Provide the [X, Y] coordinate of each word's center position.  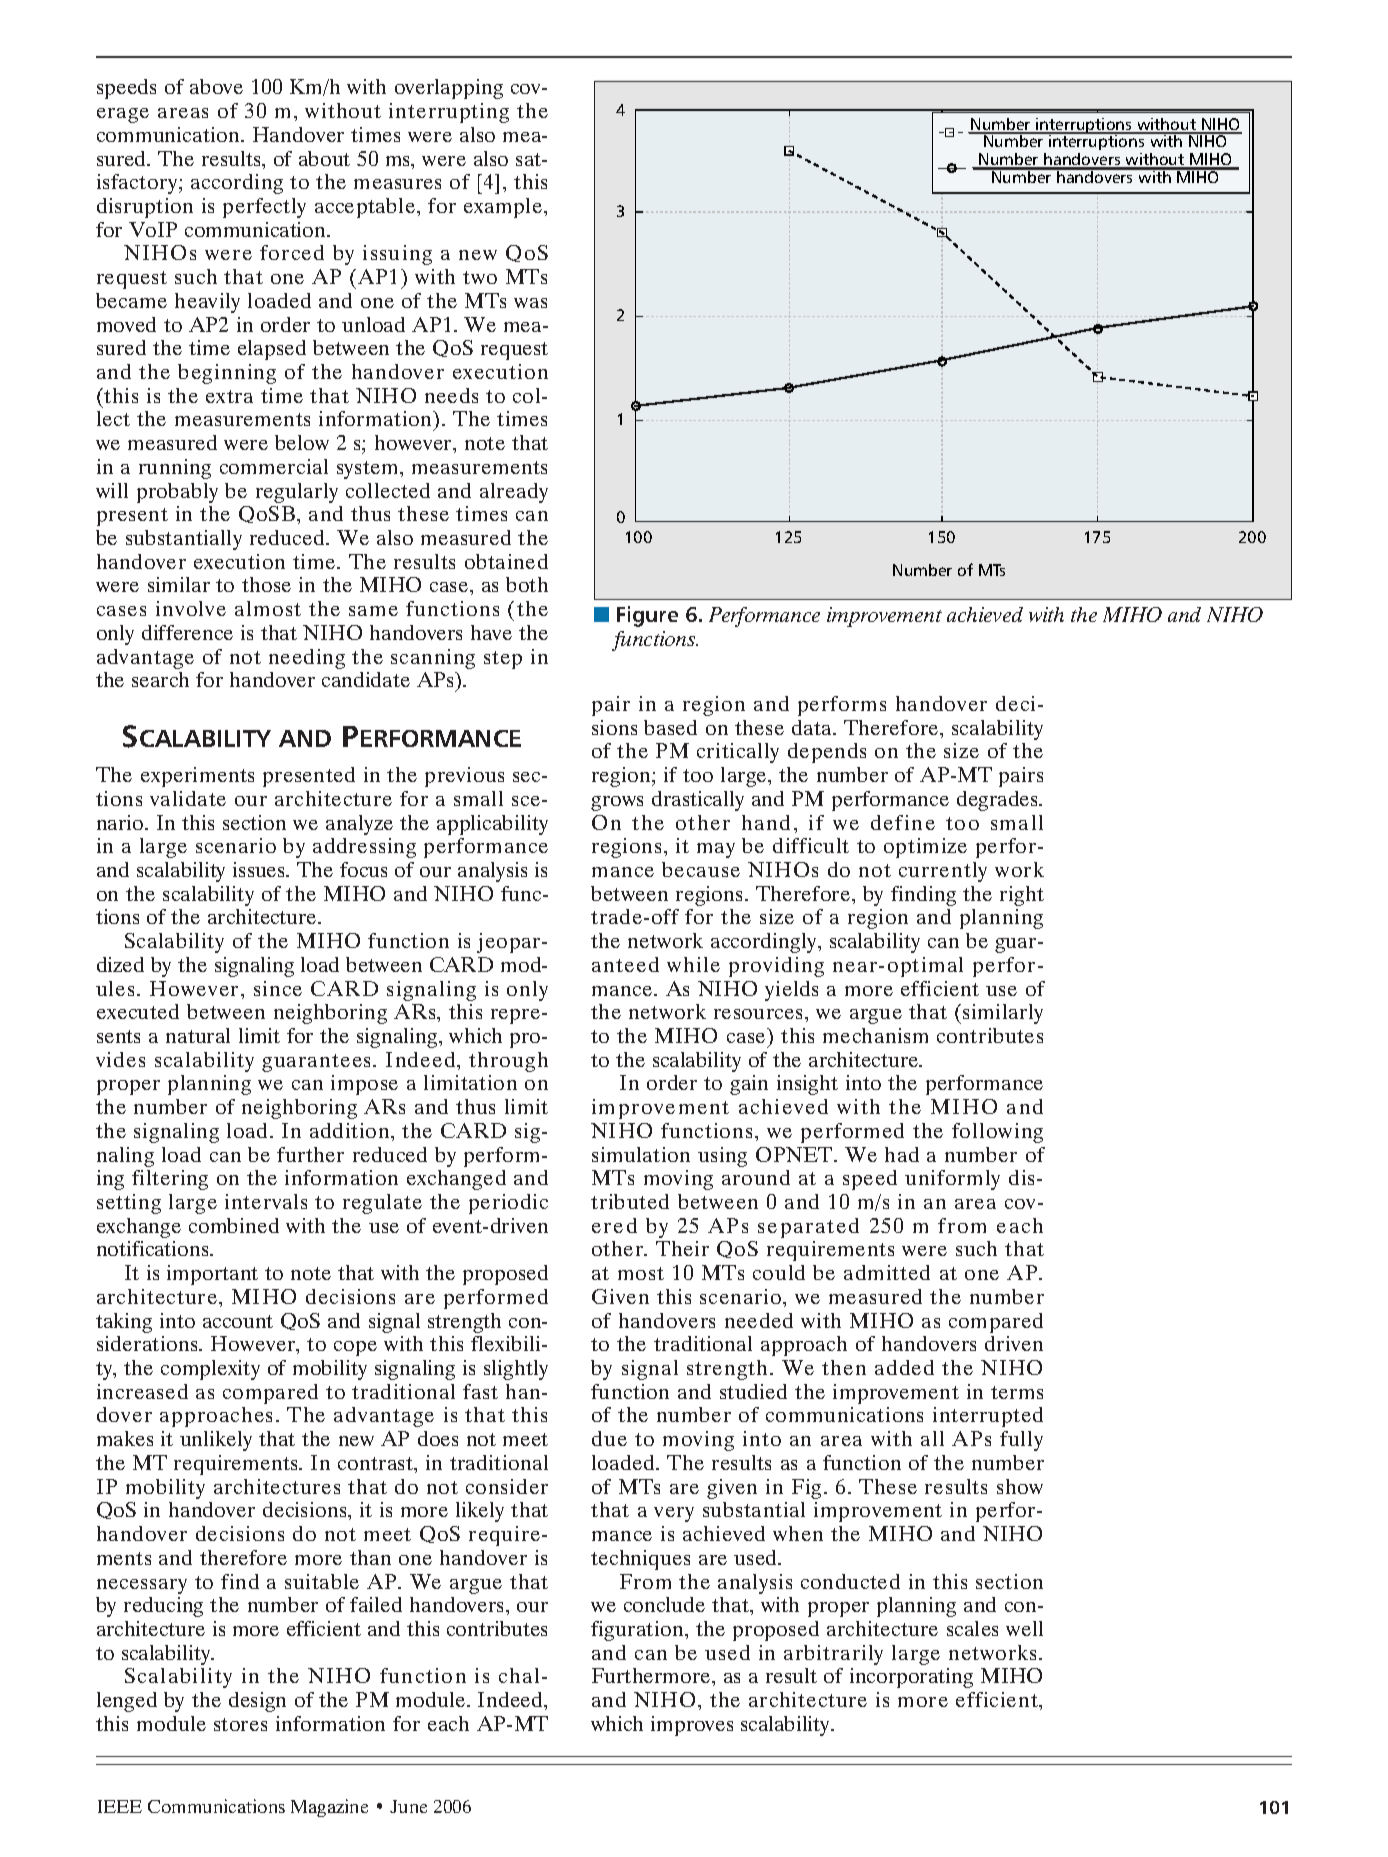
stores [240, 1724]
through [508, 1062]
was [530, 303]
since [278, 988]
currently [943, 872]
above [216, 86]
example [504, 208]
